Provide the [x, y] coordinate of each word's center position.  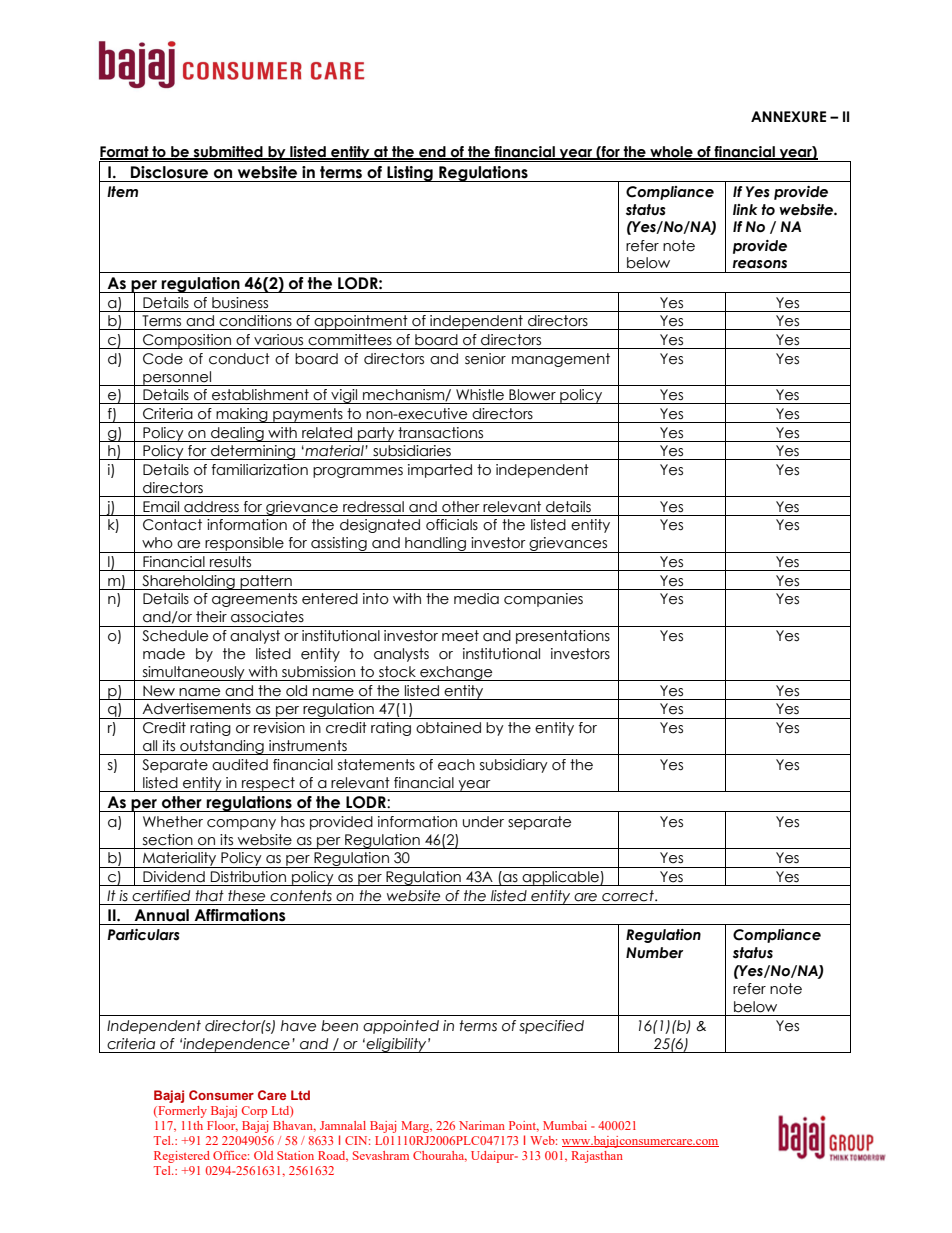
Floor [222, 1126]
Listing [410, 174]
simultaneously [193, 673]
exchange [456, 673]
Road [333, 1156]
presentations [563, 637]
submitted [228, 153]
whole [671, 153]
